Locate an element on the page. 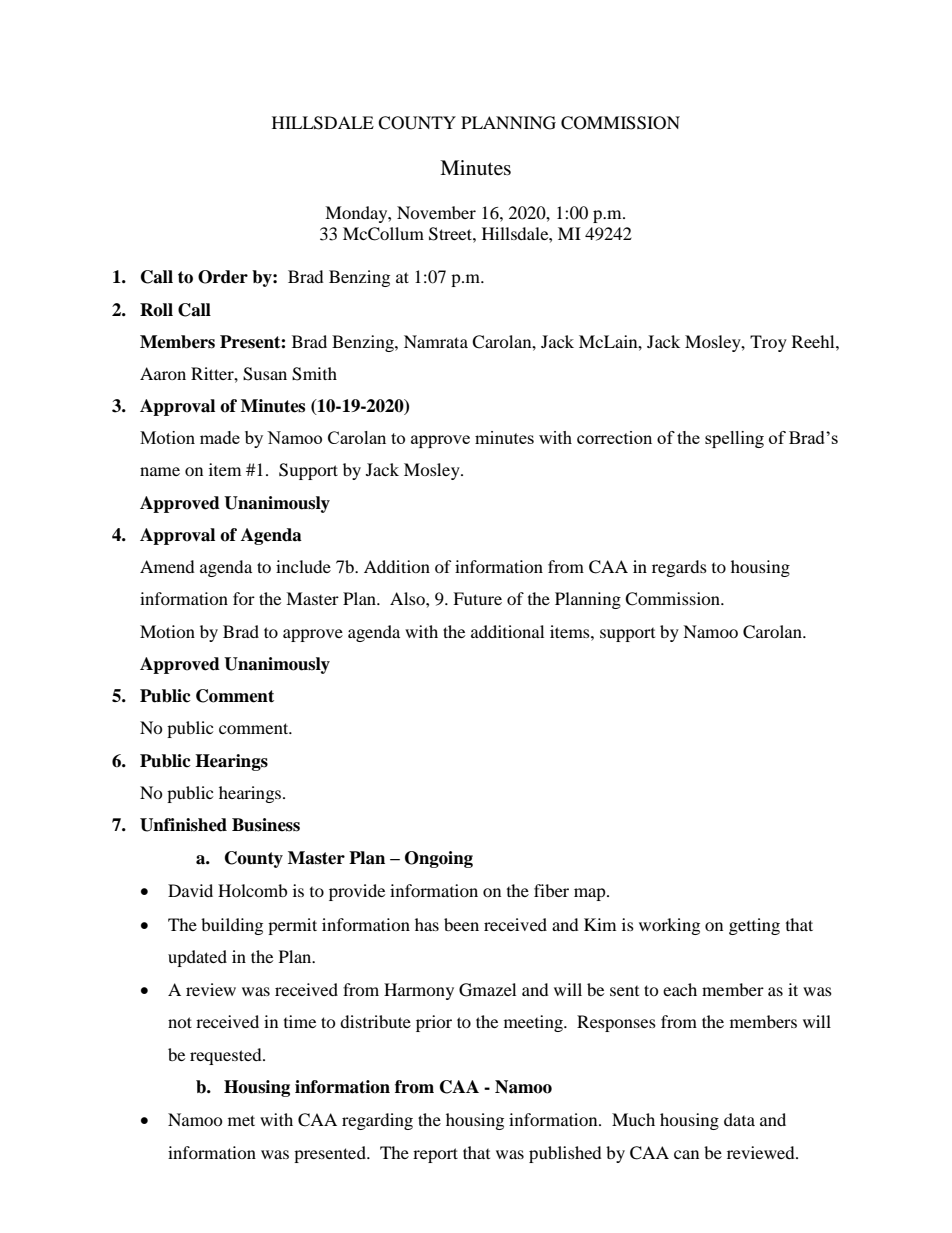 The height and width of the page is (1233, 952). can is located at coordinates (686, 1154).
